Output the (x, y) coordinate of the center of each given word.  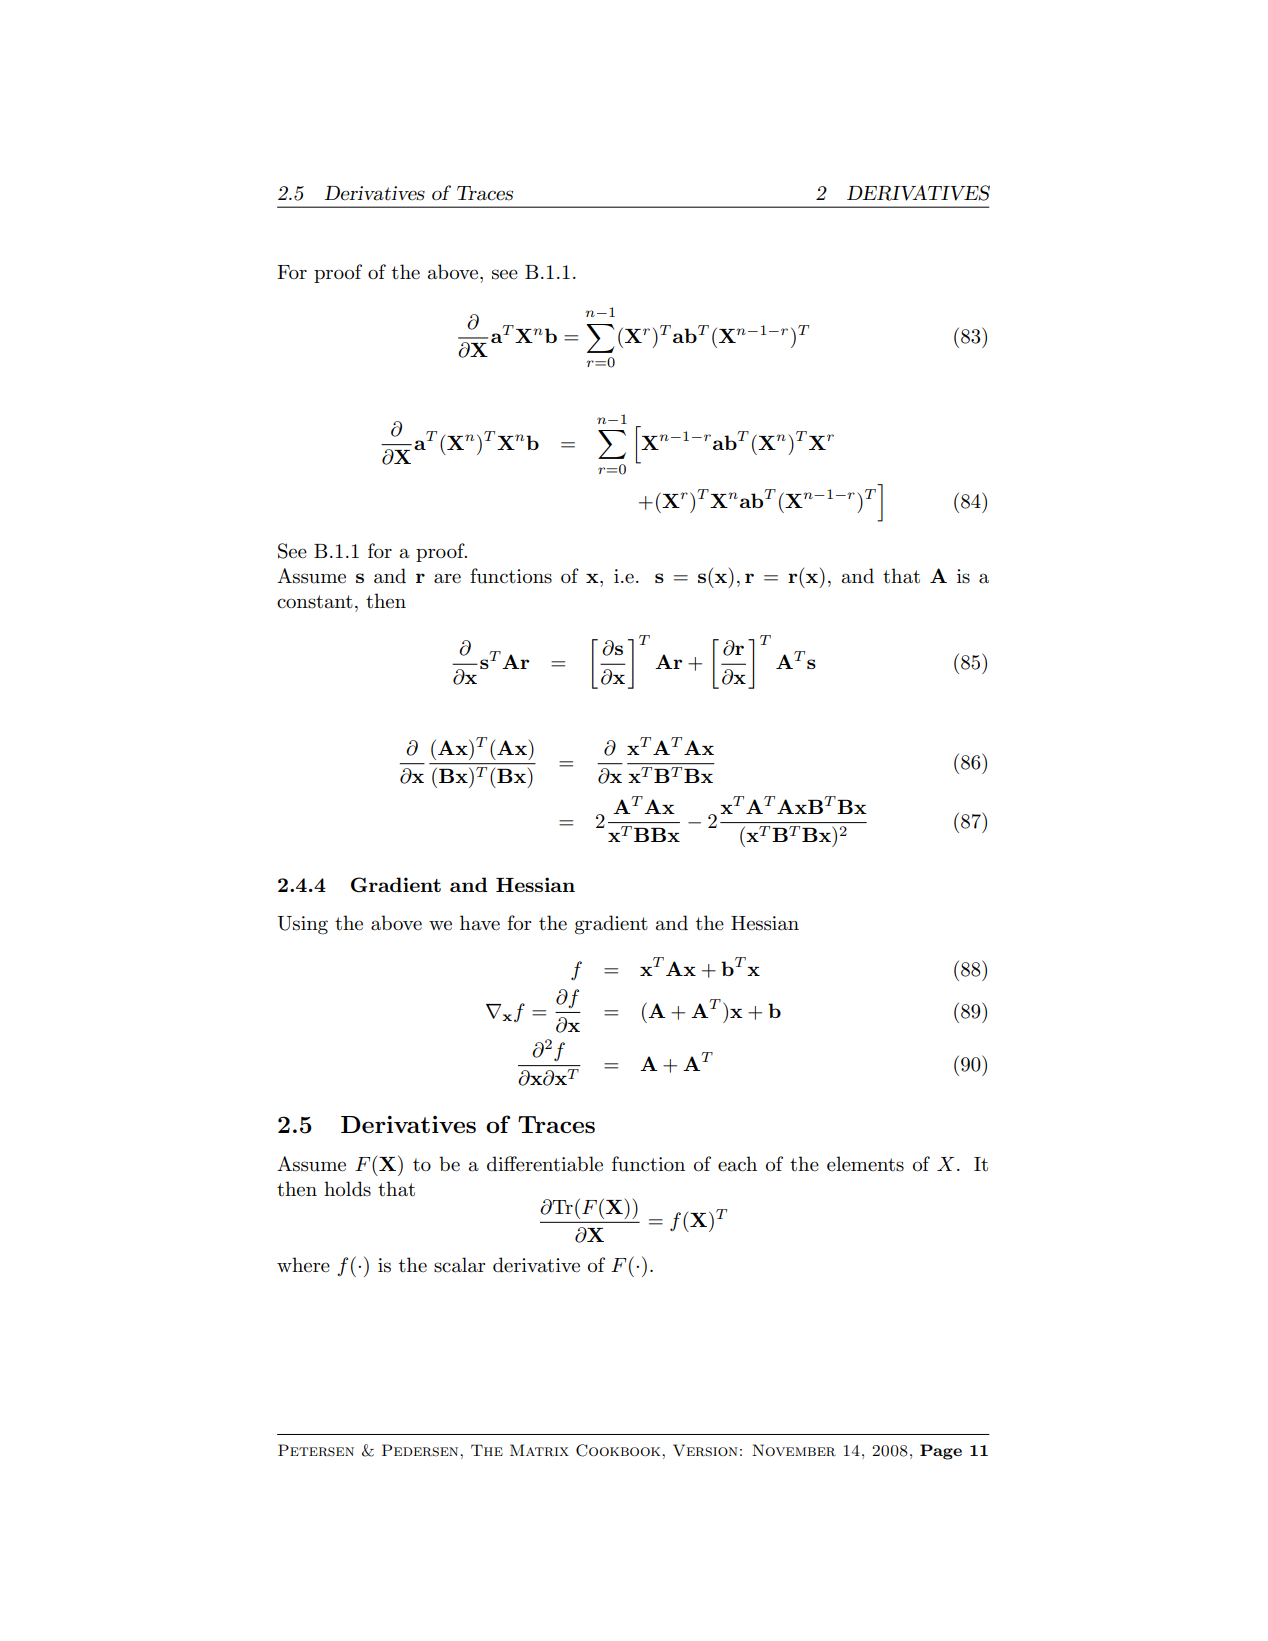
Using (302, 925)
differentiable (545, 1164)
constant (315, 602)
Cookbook (619, 1450)
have (480, 923)
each (737, 1164)
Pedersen (421, 1450)
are (447, 578)
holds (347, 1189)
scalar (459, 1265)
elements (865, 1164)
